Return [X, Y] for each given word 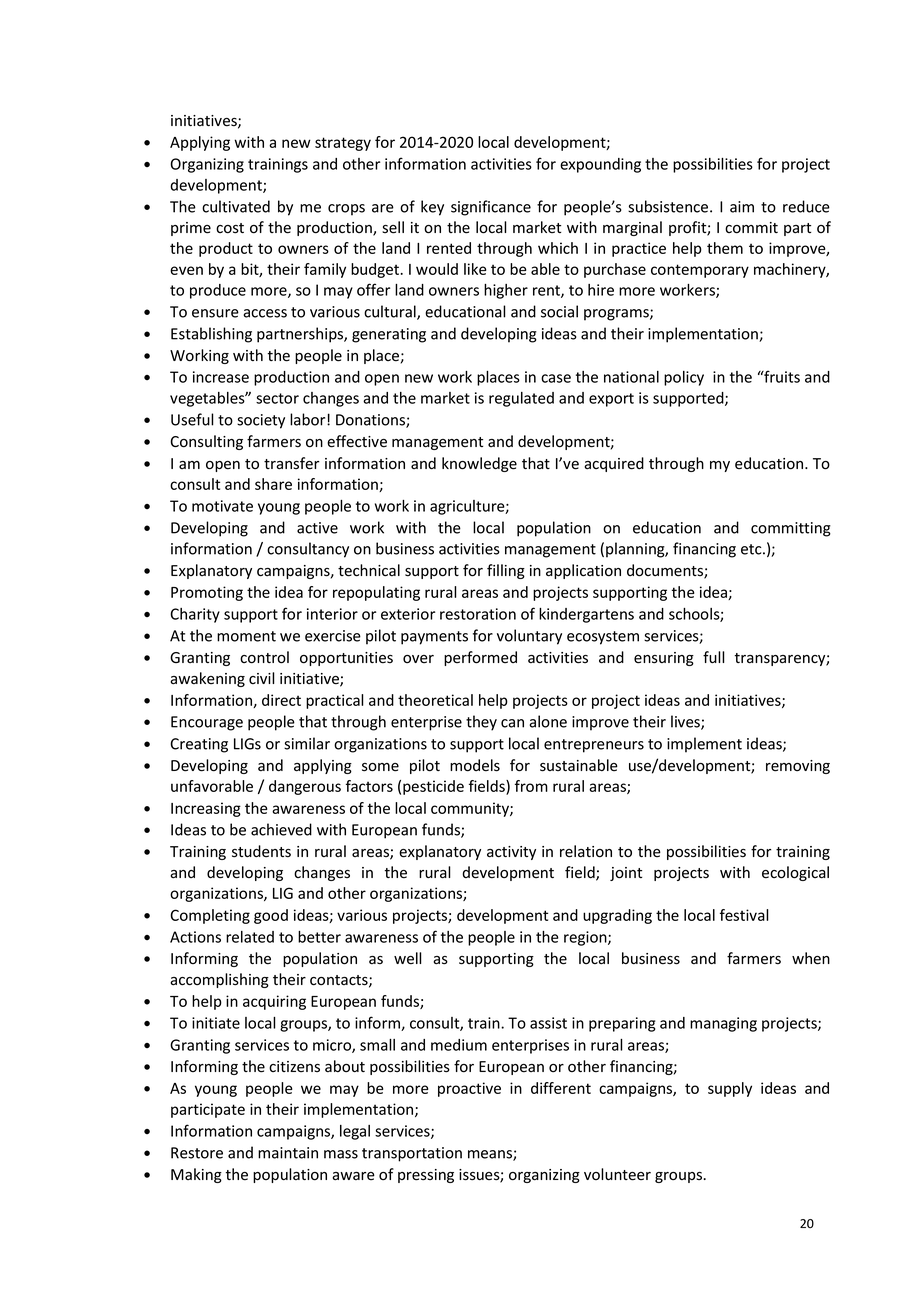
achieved [281, 829]
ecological [795, 873]
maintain [288, 1153]
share [273, 484]
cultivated [236, 206]
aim [742, 207]
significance [491, 208]
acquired [614, 464]
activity [511, 853]
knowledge [479, 464]
